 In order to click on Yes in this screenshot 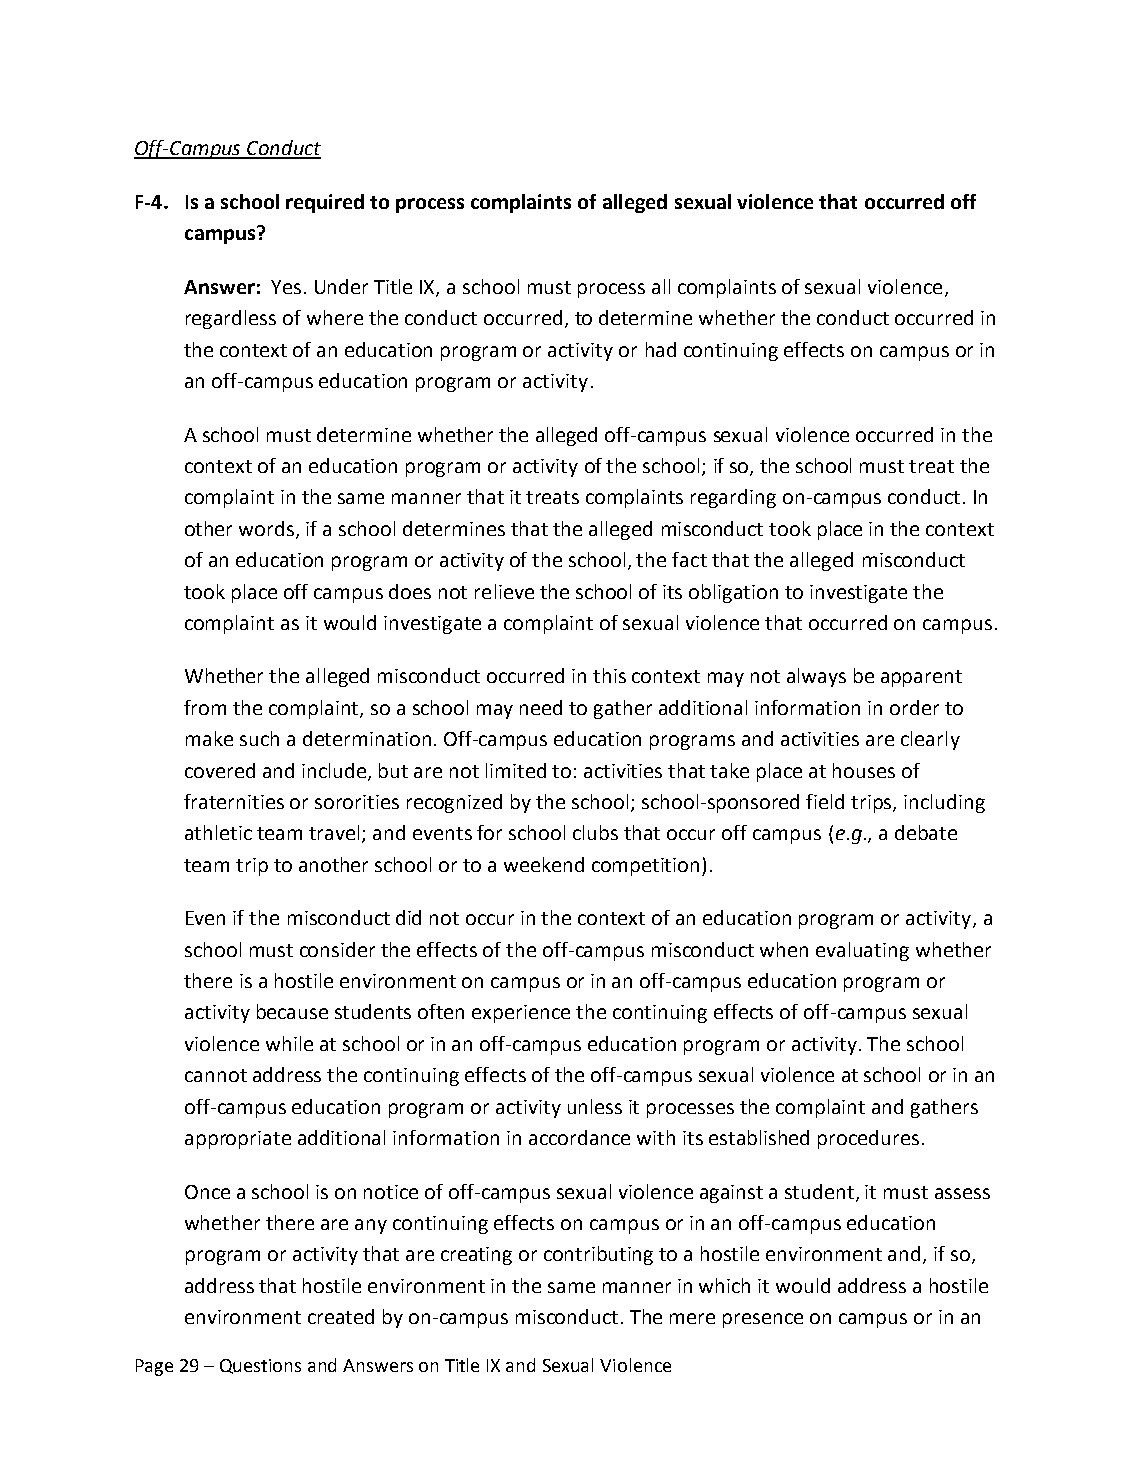, I will do `click(286, 287)`.
